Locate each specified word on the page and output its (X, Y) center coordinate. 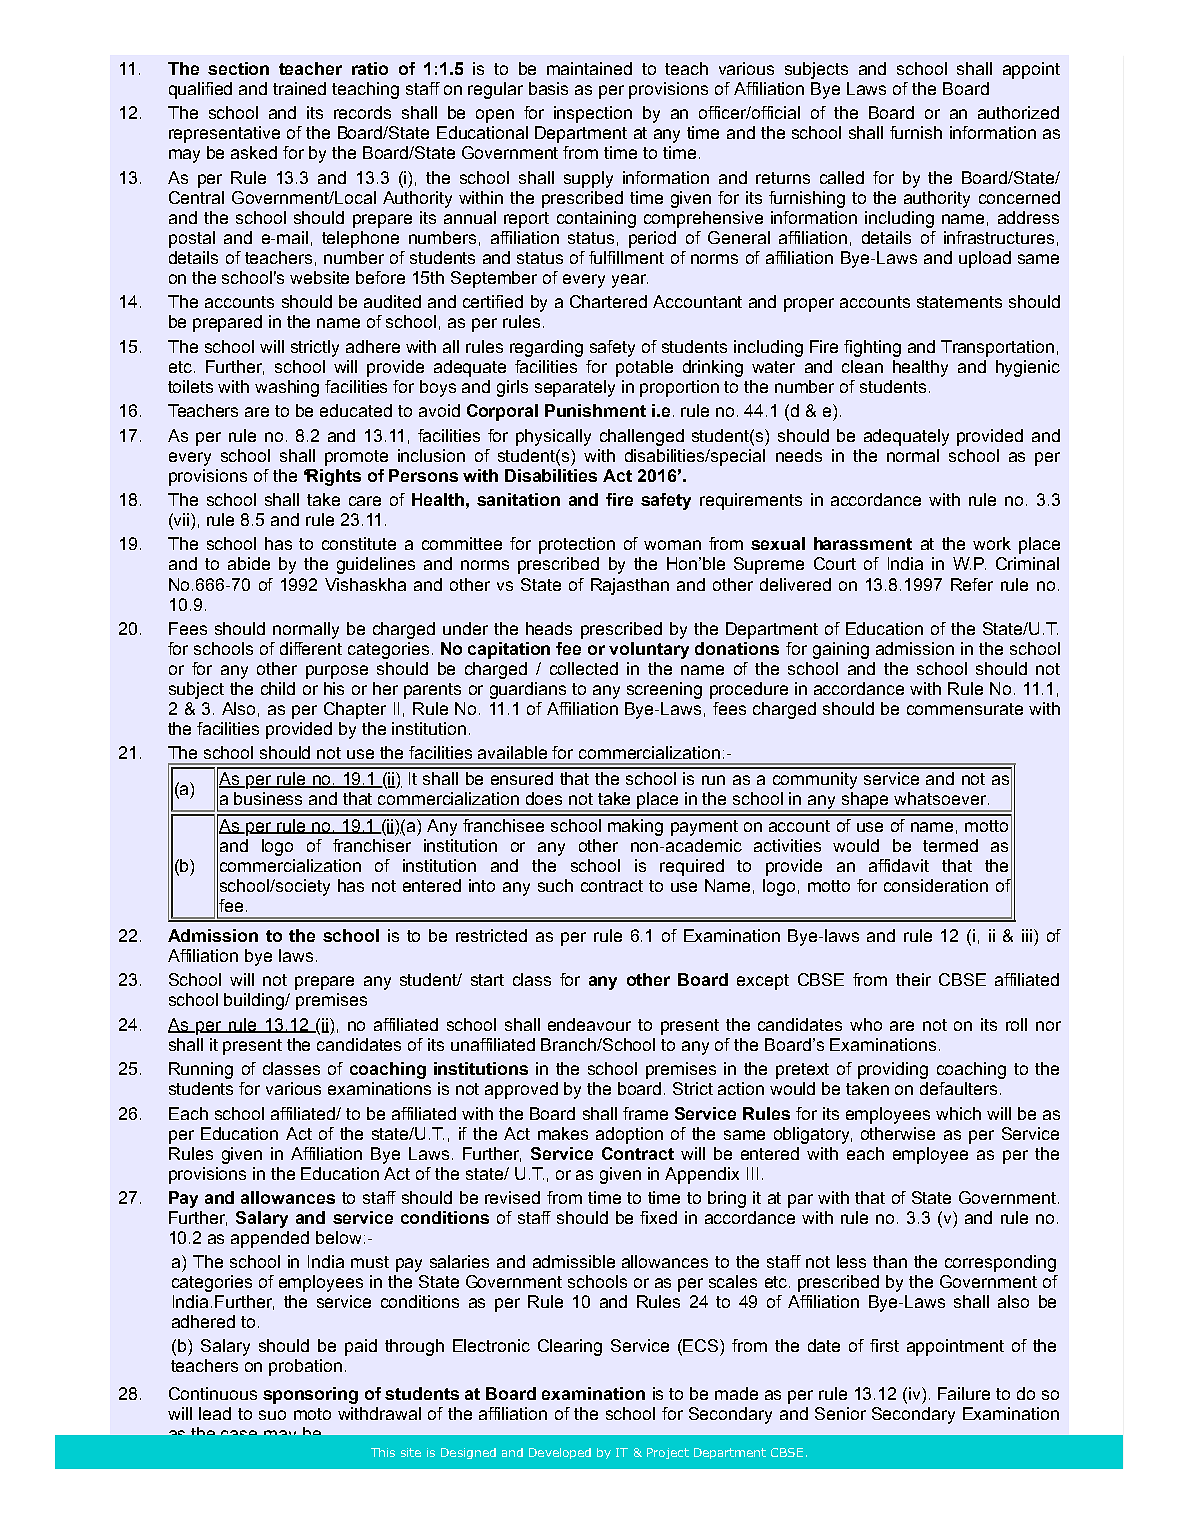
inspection (593, 114)
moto (312, 1414)
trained (299, 88)
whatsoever (941, 798)
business (268, 798)
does (544, 798)
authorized (1018, 112)
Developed (560, 1453)
